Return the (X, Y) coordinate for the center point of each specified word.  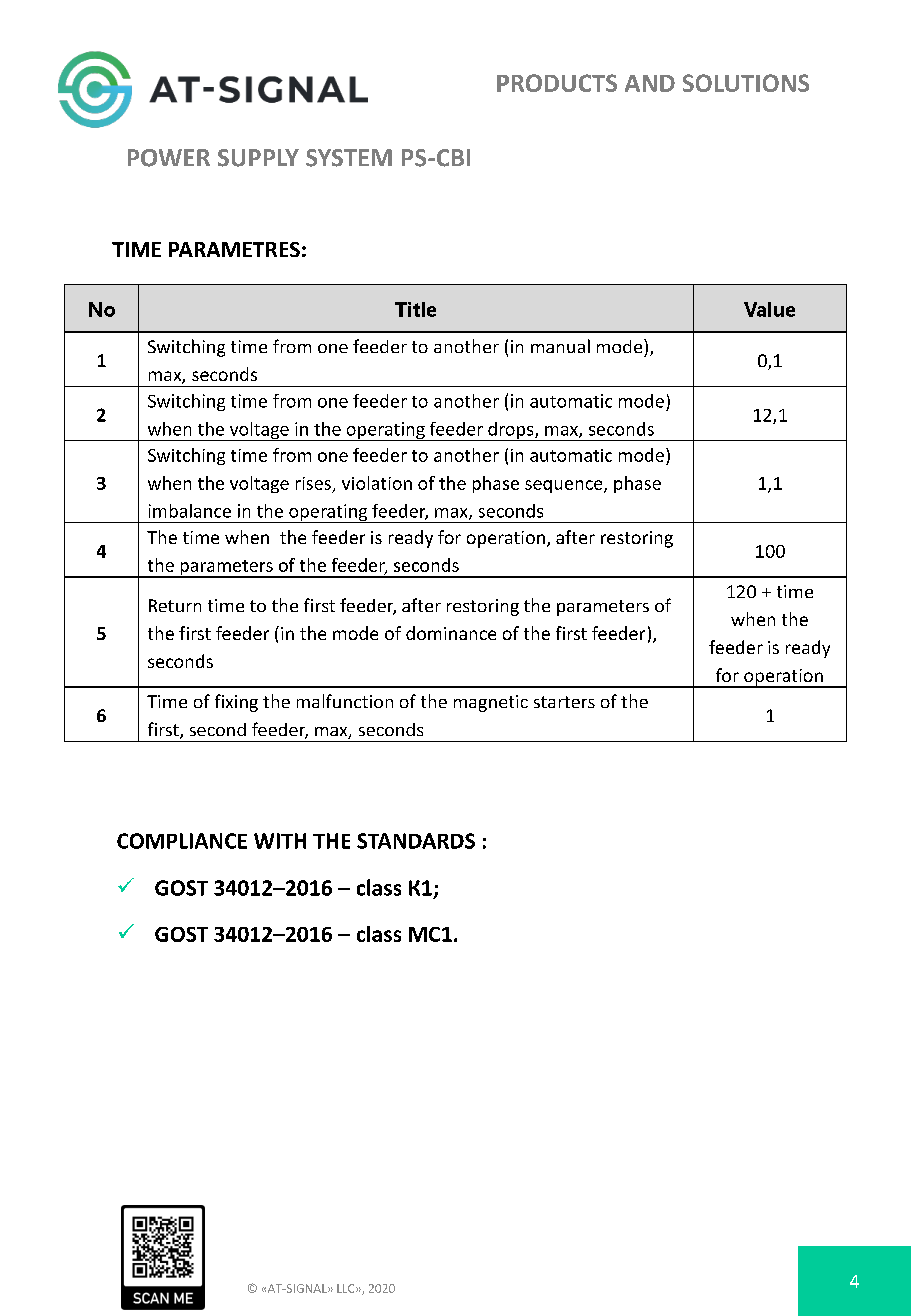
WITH (280, 841)
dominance (451, 633)
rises (313, 483)
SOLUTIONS (746, 83)
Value (769, 309)
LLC (347, 1288)
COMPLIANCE (182, 841)
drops (511, 431)
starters (564, 702)
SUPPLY (258, 158)
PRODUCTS (557, 83)
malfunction (345, 701)
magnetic (491, 703)
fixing (236, 703)
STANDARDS (416, 841)
